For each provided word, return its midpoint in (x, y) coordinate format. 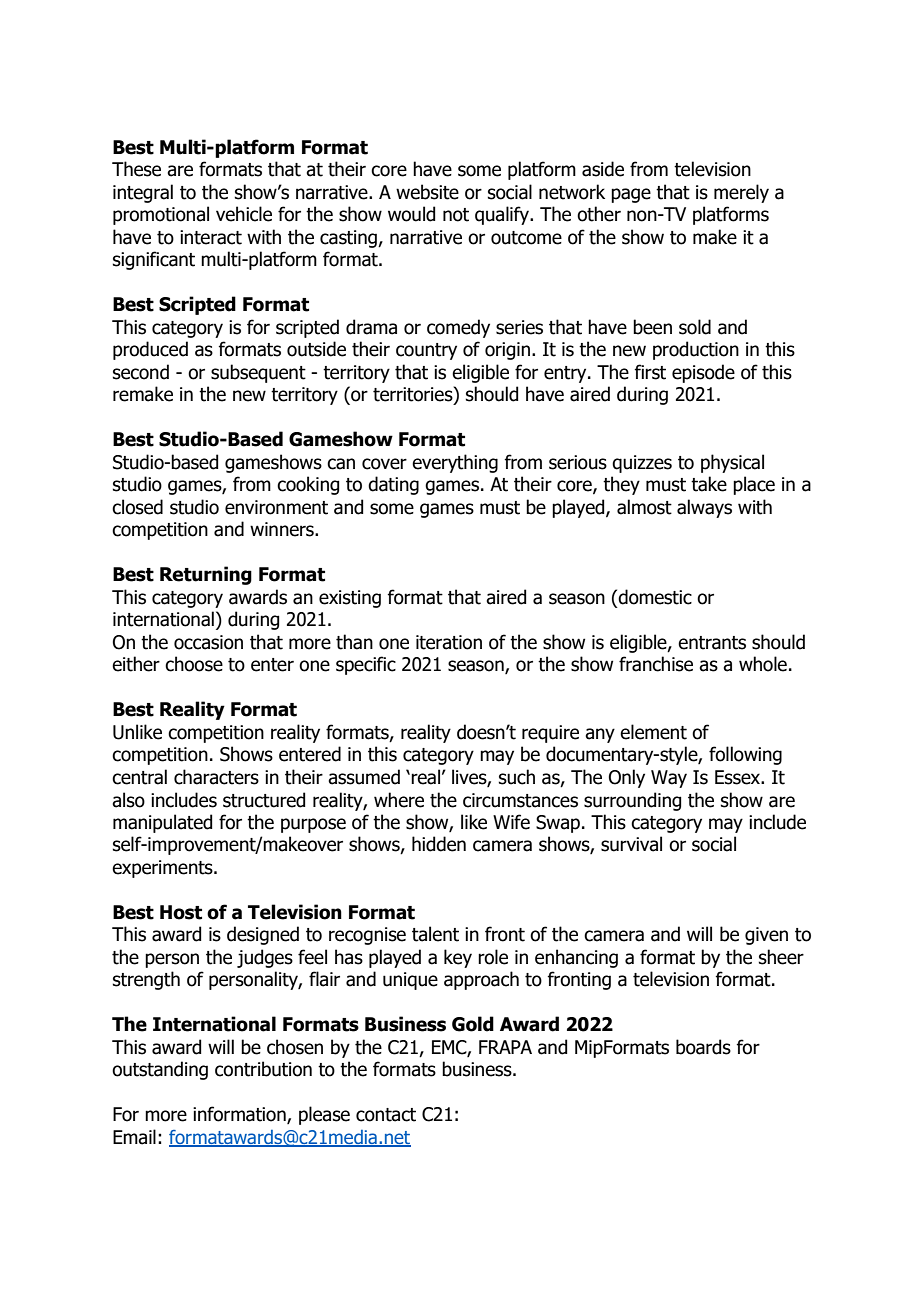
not (456, 215)
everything (455, 463)
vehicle (244, 214)
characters (216, 777)
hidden (439, 844)
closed (137, 507)
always (704, 508)
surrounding (632, 801)
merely (741, 193)
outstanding (160, 1070)
